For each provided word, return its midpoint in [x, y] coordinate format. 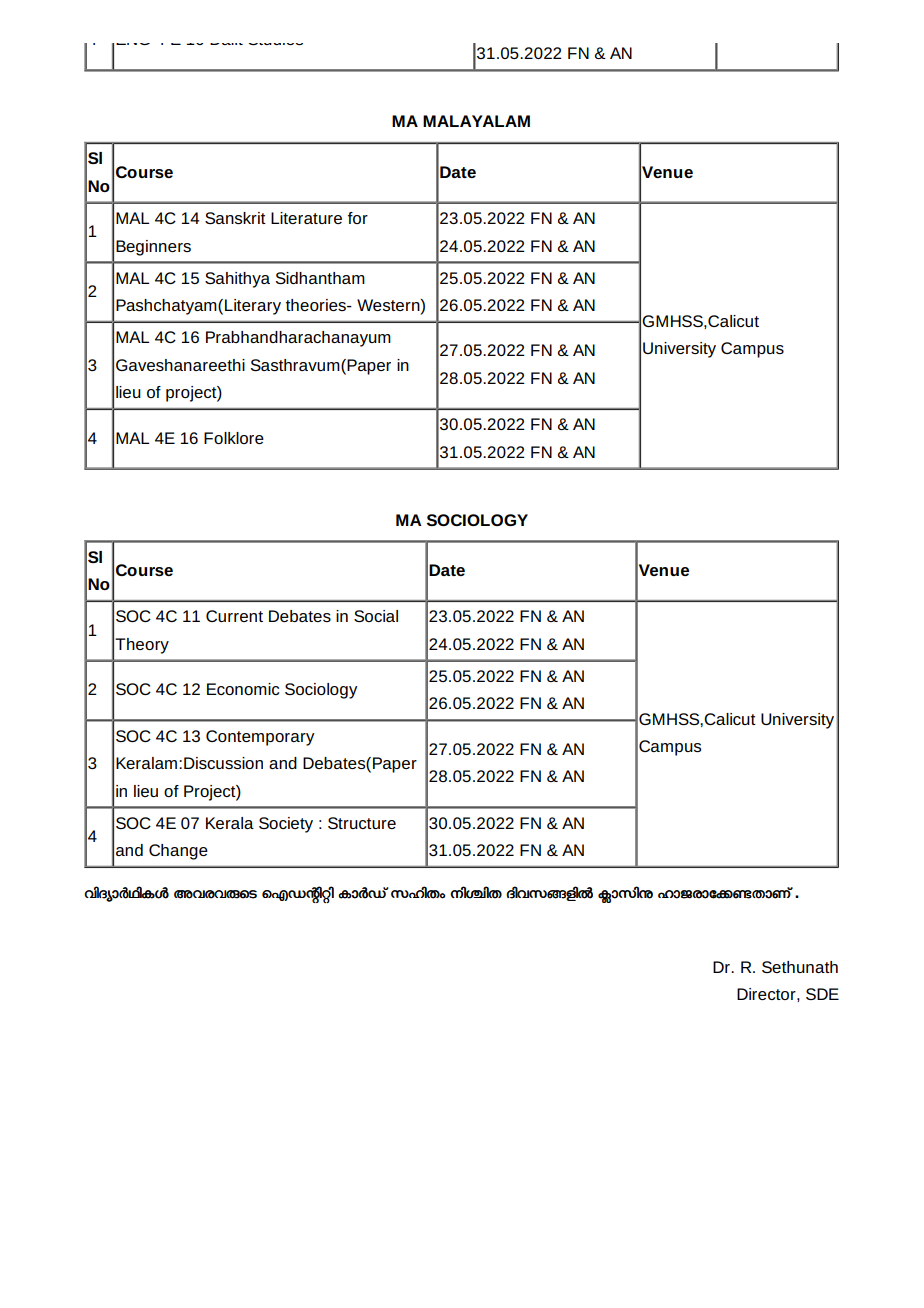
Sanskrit [235, 218]
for [358, 218]
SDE [822, 994]
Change [178, 852]
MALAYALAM [476, 121]
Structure [362, 823]
